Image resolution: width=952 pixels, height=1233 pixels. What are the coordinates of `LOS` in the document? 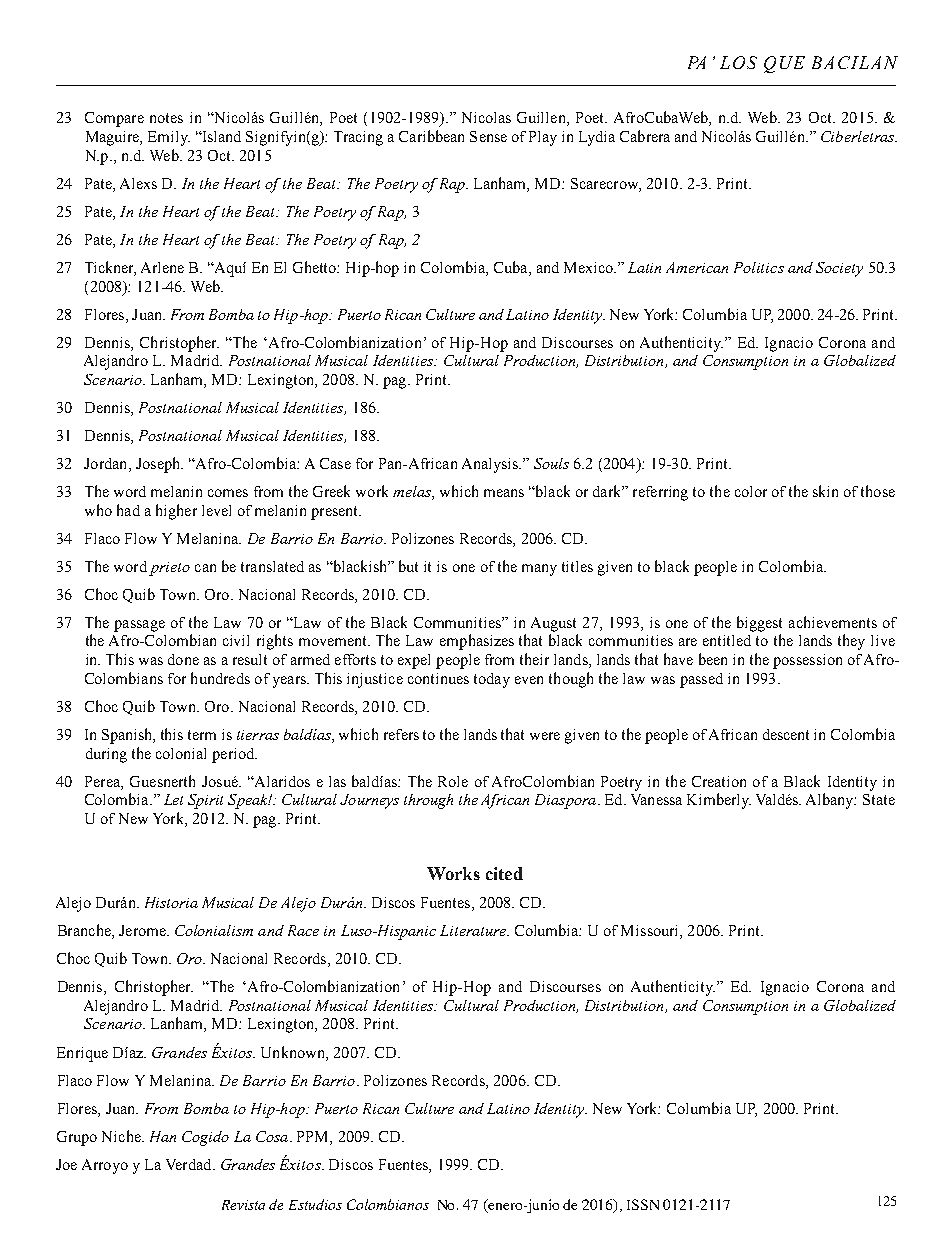 It's located at (738, 62).
